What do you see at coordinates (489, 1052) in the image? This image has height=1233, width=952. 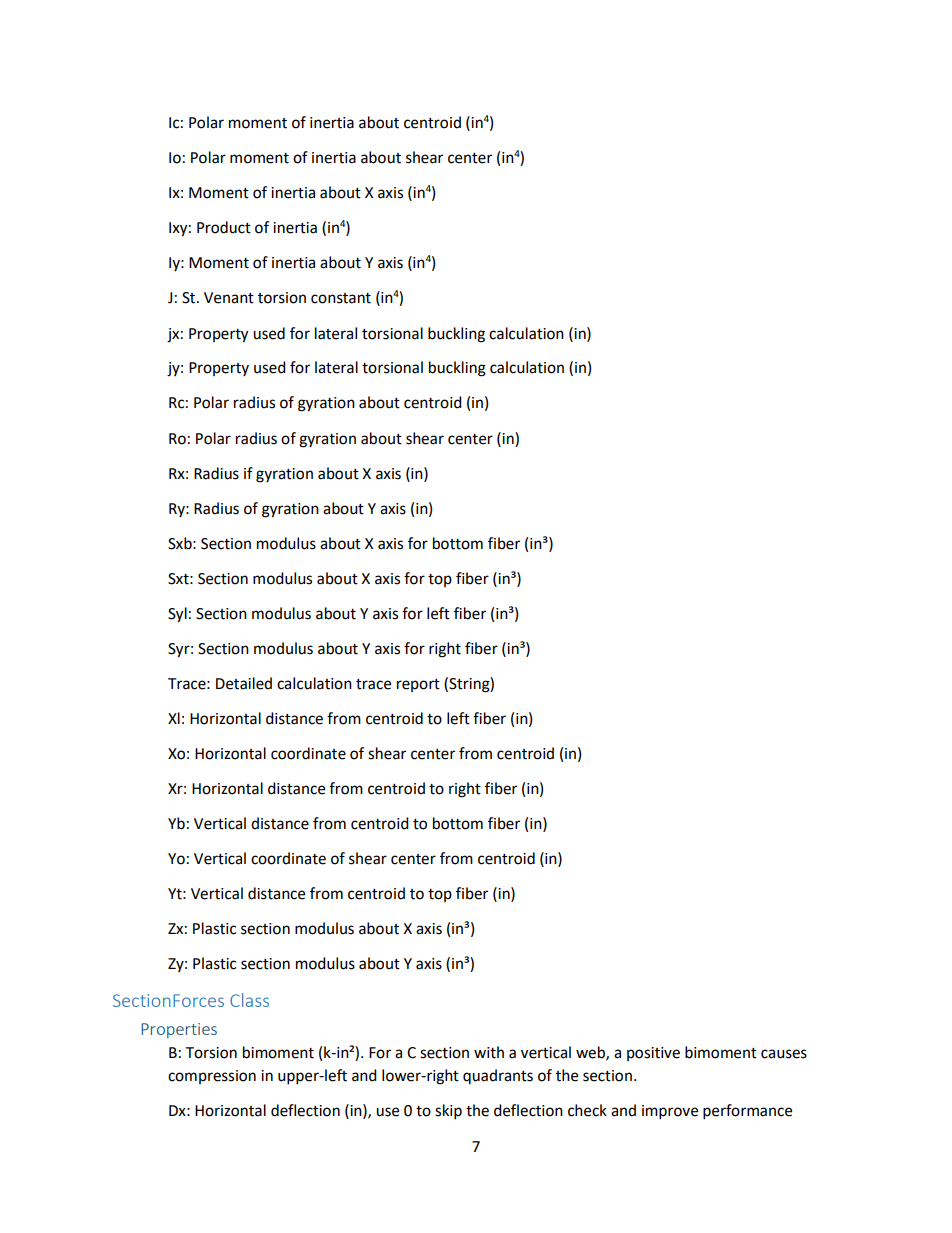 I see `with` at bounding box center [489, 1052].
